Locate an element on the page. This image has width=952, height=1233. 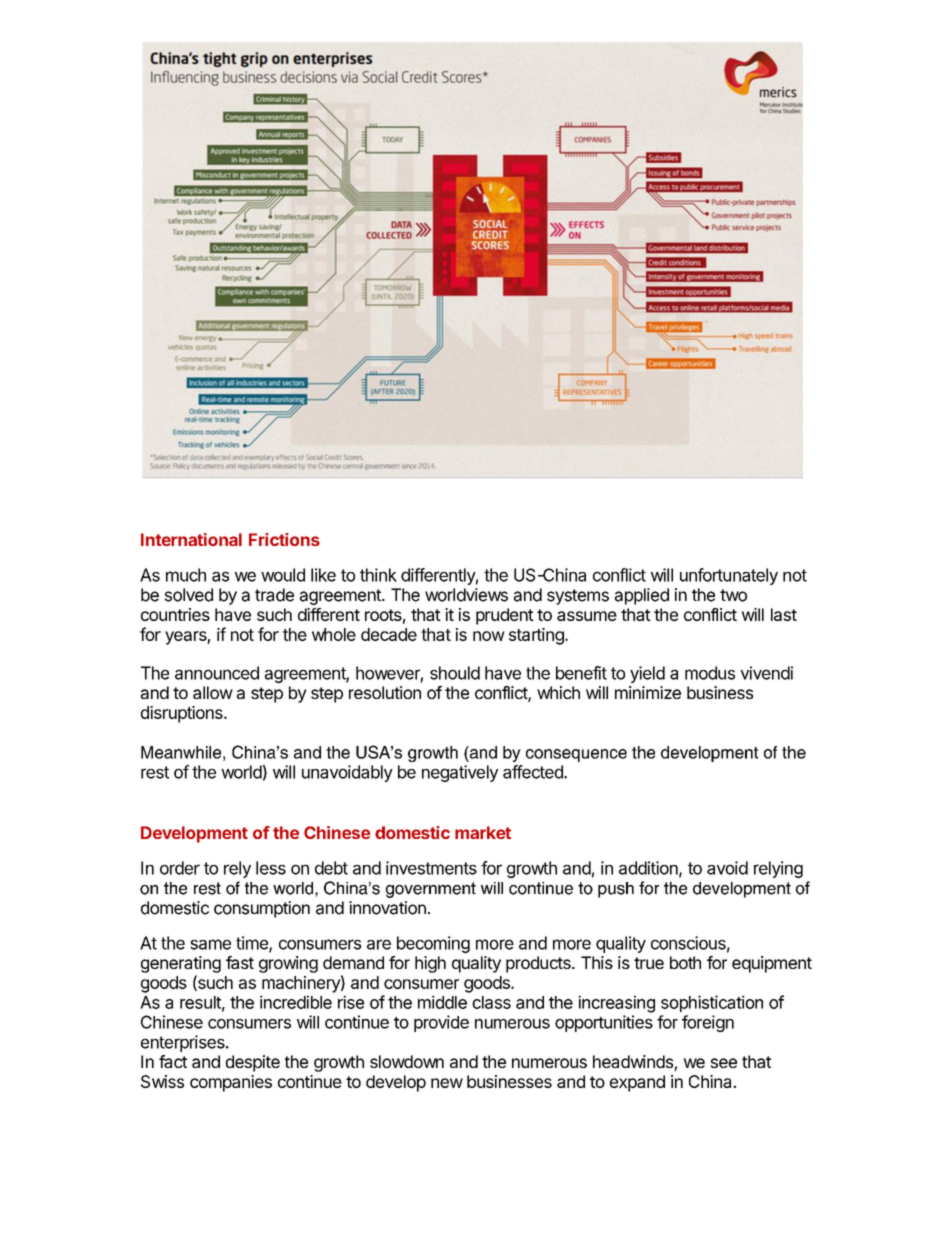
despite is located at coordinates (252, 1063).
